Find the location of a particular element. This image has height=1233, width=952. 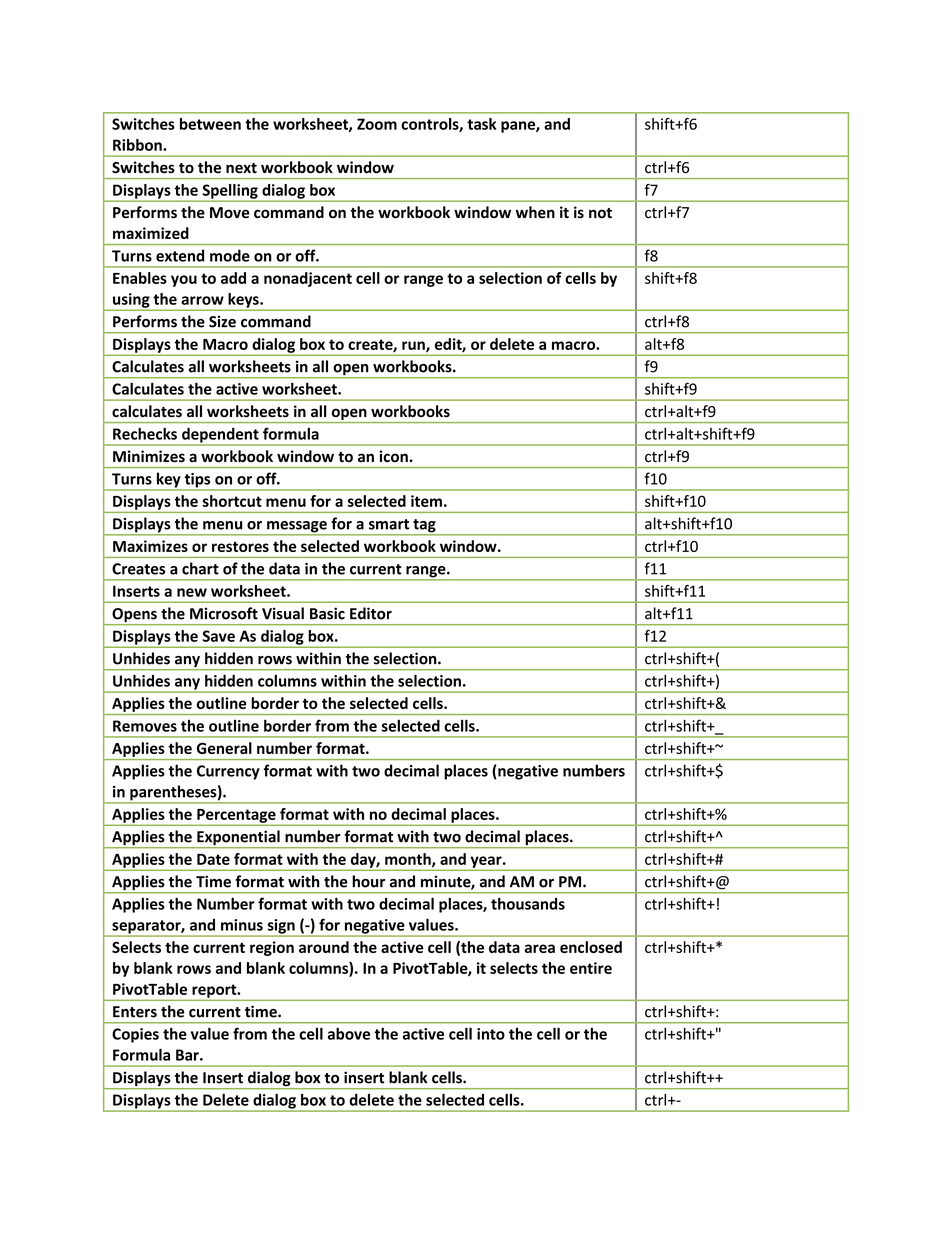

new is located at coordinates (192, 592).
